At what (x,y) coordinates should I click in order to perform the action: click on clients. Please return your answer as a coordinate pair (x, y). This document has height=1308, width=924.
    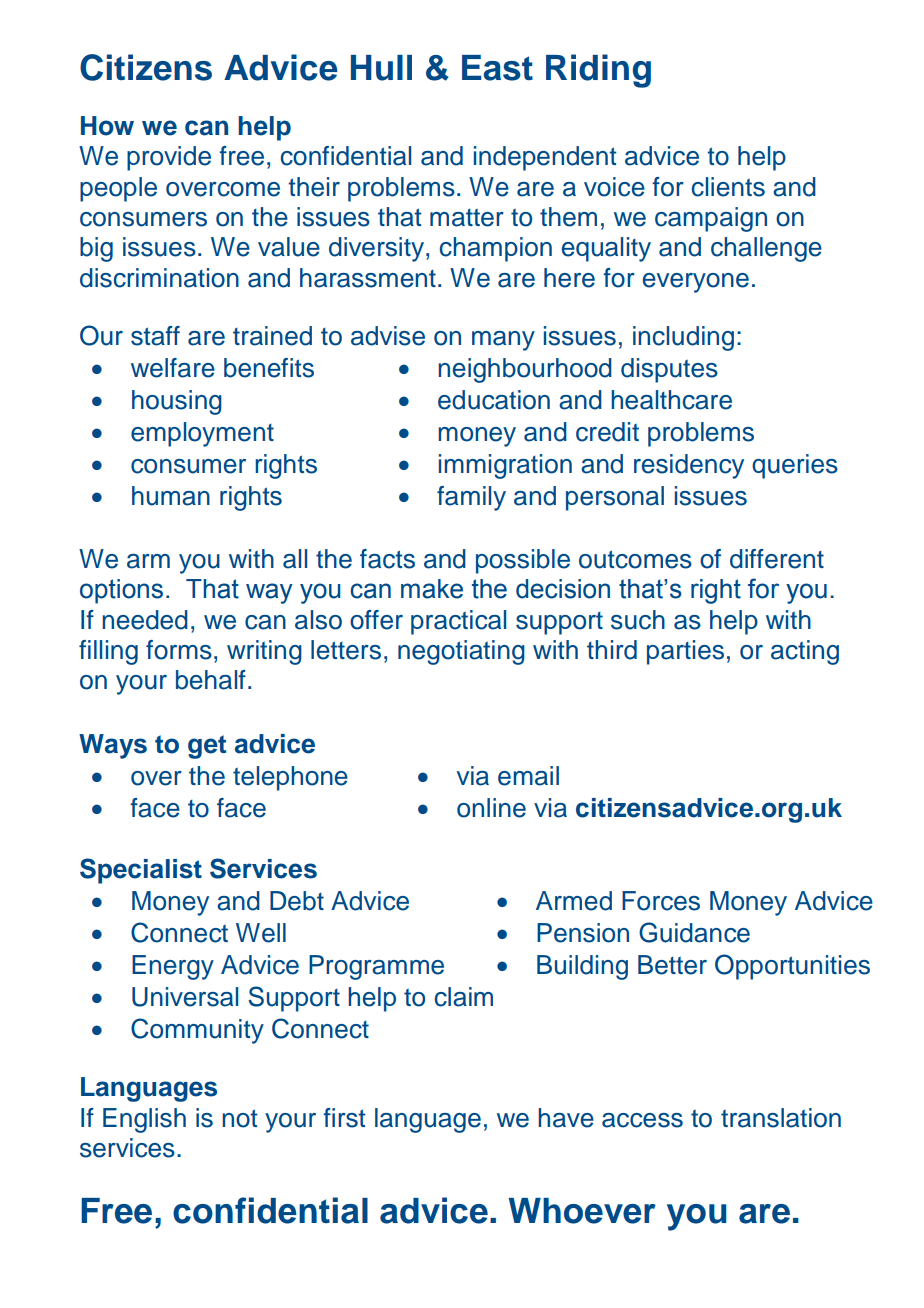
    Looking at the image, I should click on (728, 187).
